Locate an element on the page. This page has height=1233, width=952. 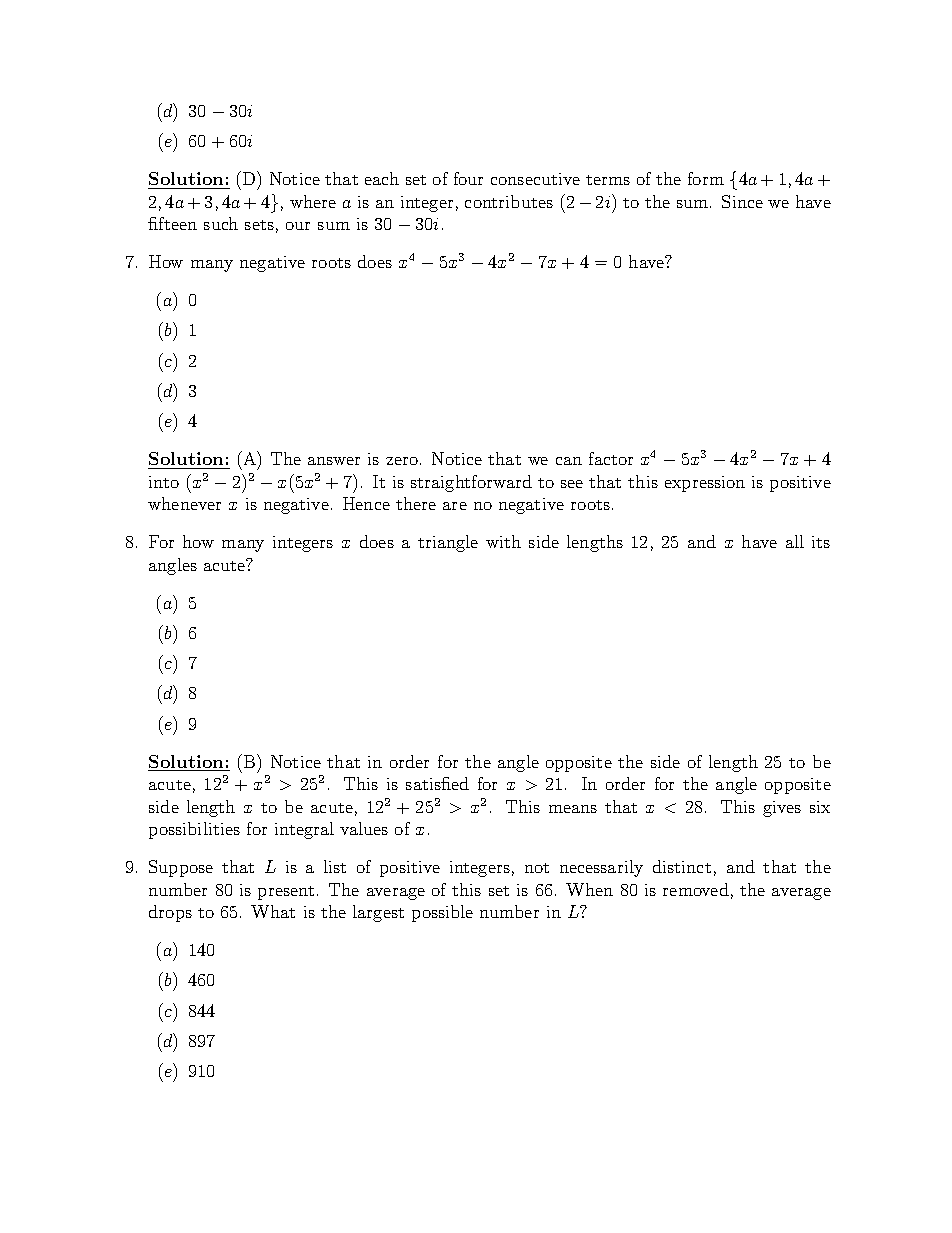
with is located at coordinates (503, 541).
